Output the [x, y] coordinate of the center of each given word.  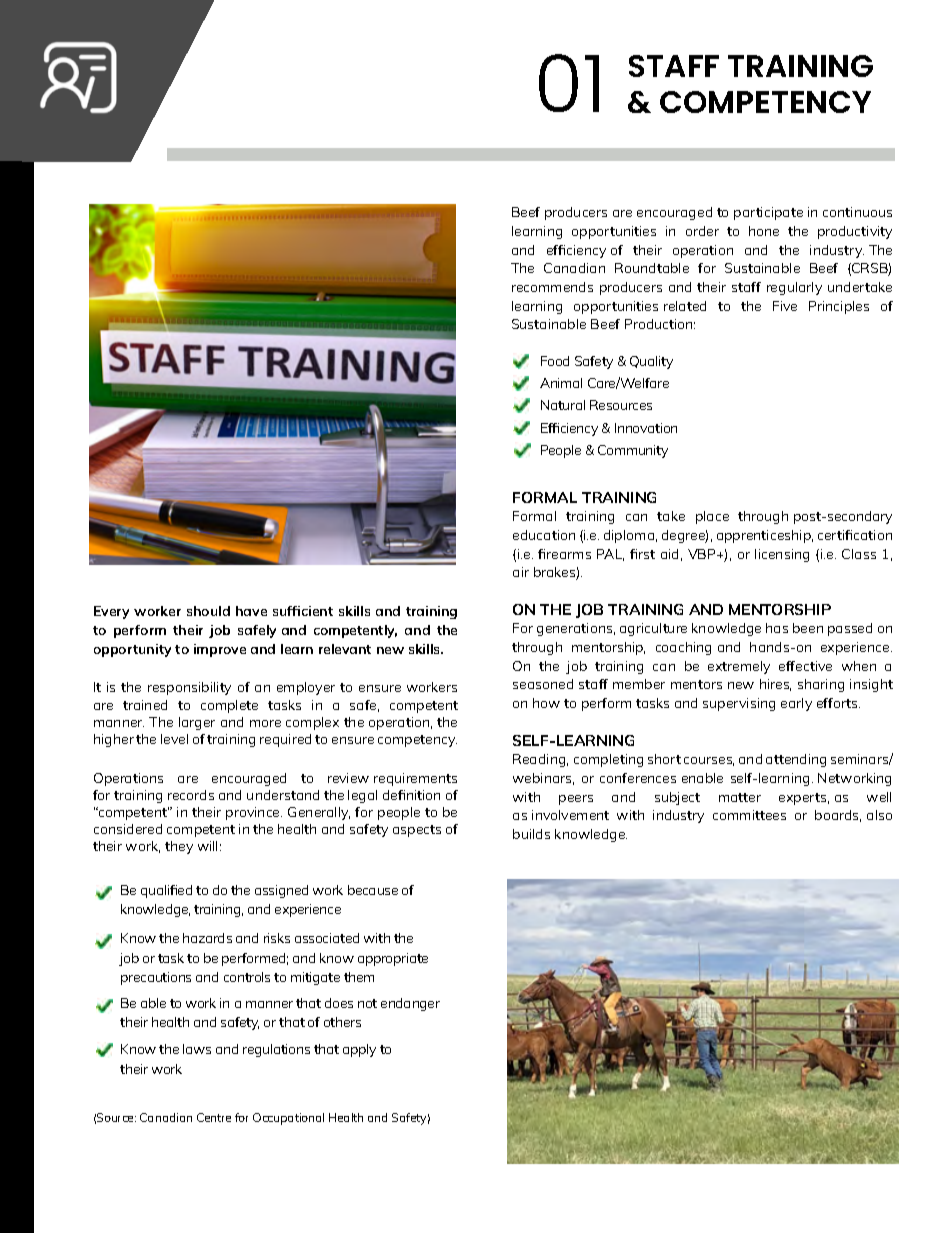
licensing [782, 555]
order [702, 231]
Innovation [646, 428]
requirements [415, 779]
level [174, 739]
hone [764, 231]
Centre [214, 1117]
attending [796, 760]
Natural [563, 405]
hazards [207, 938]
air [521, 572]
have [251, 611]
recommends [552, 287]
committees [749, 815]
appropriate [393, 959]
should [208, 611]
